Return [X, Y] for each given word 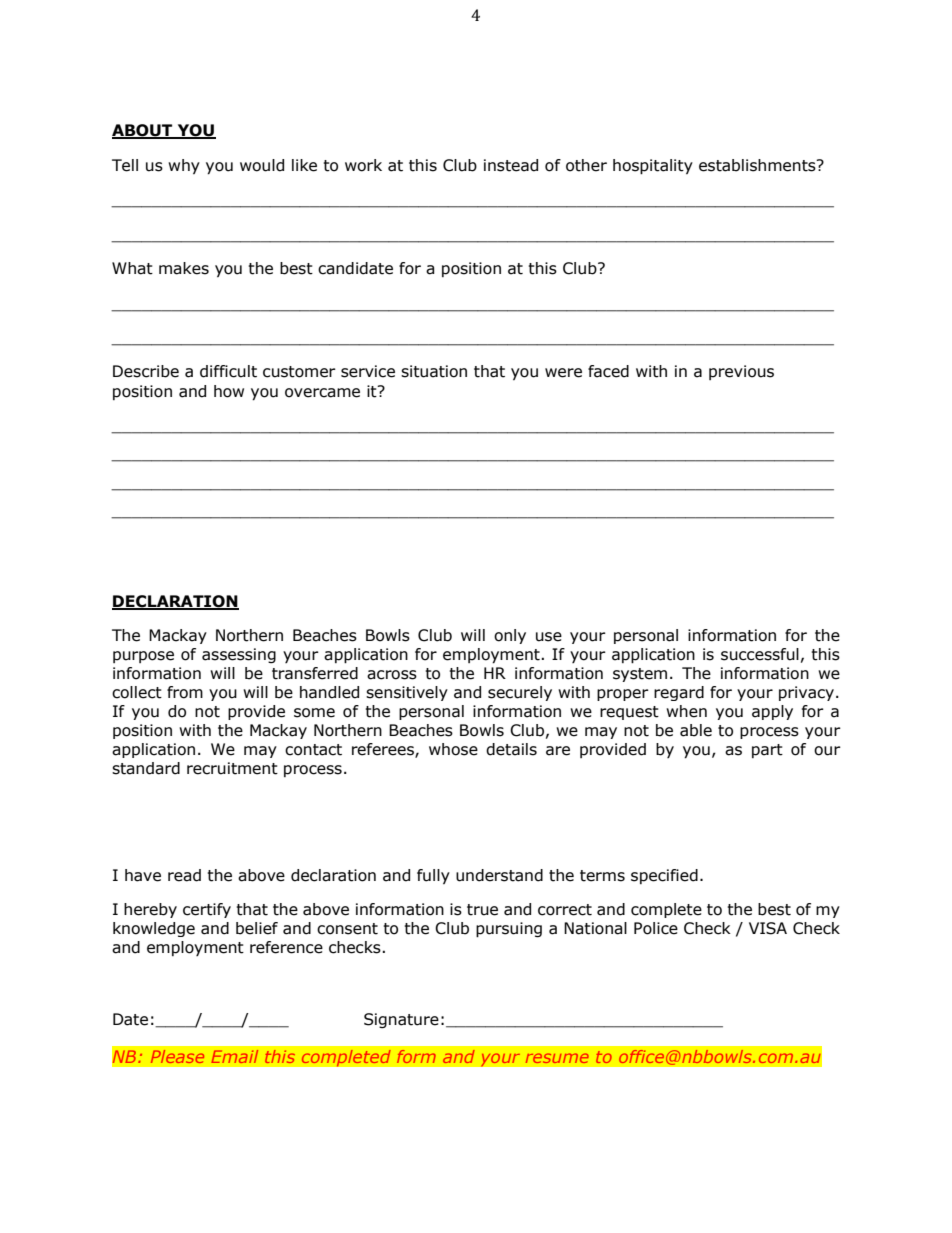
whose [453, 749]
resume [557, 1058]
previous [741, 372]
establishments [758, 165]
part [767, 751]
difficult [228, 371]
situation [434, 371]
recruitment [232, 768]
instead [511, 165]
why [184, 166]
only [510, 636]
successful [760, 654]
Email [234, 1056]
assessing [239, 655]
